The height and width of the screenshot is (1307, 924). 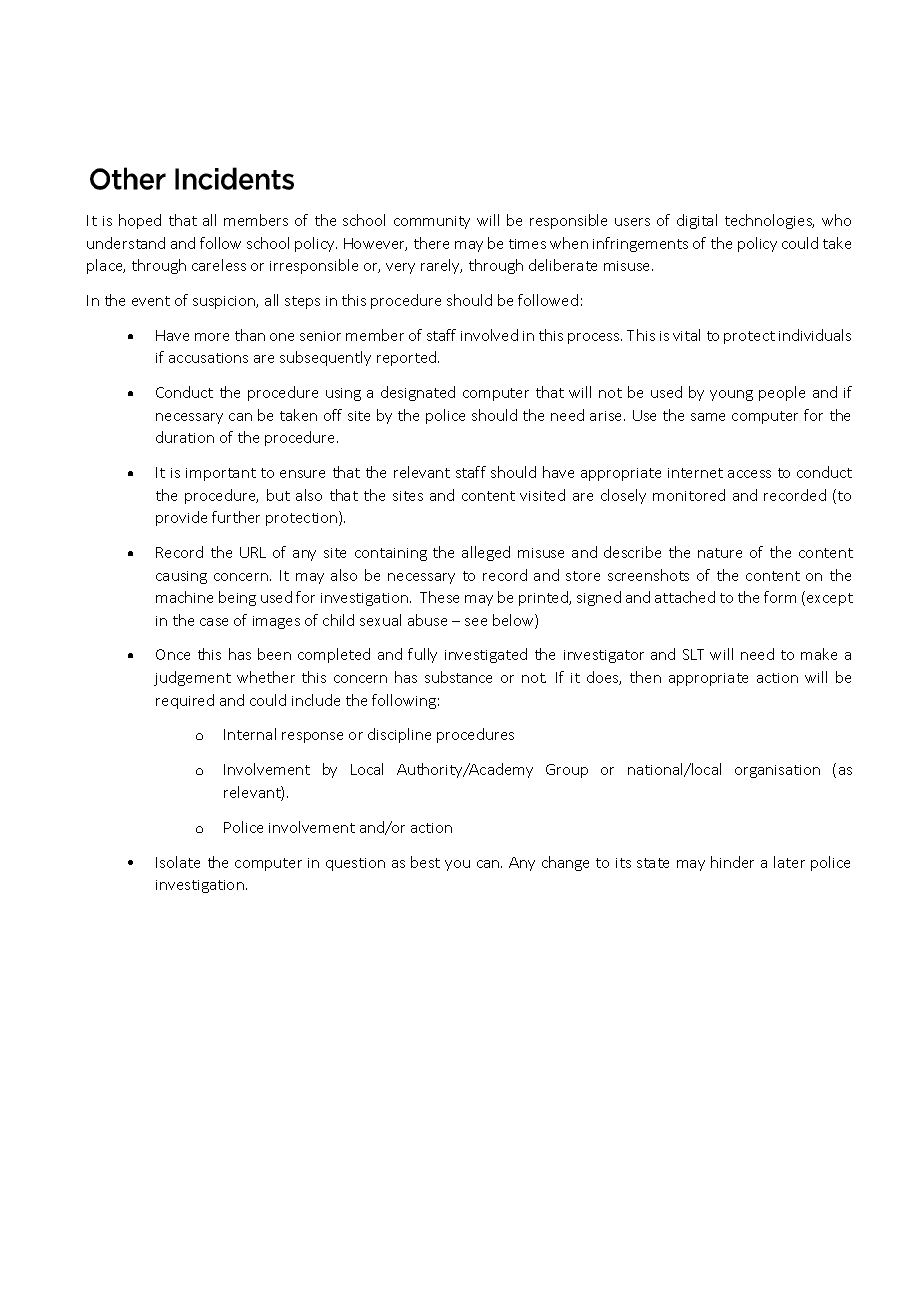 I want to click on required, so click(x=185, y=701).
